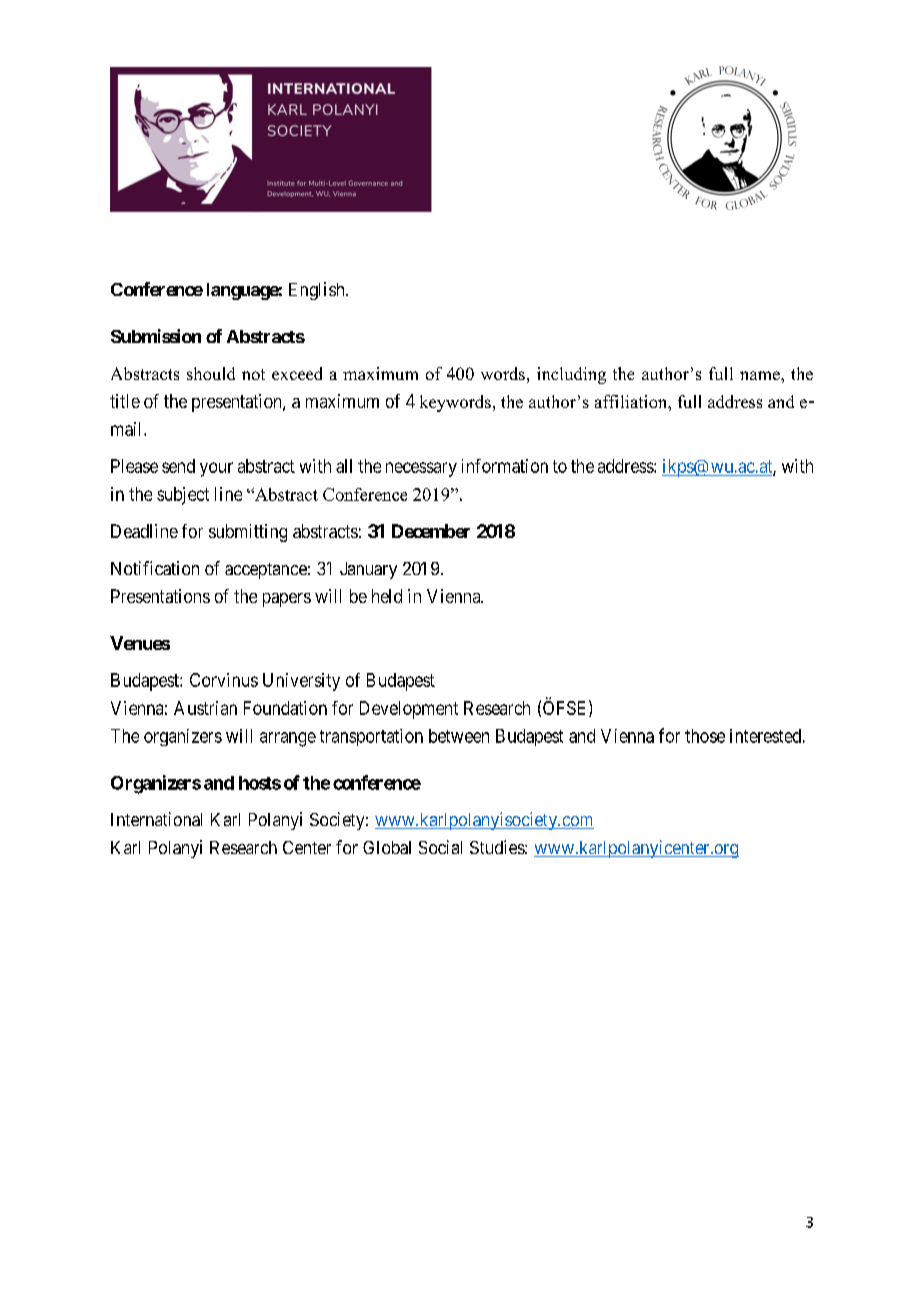  Describe the element at coordinates (440, 847) in the screenshot. I see `Social` at that location.
